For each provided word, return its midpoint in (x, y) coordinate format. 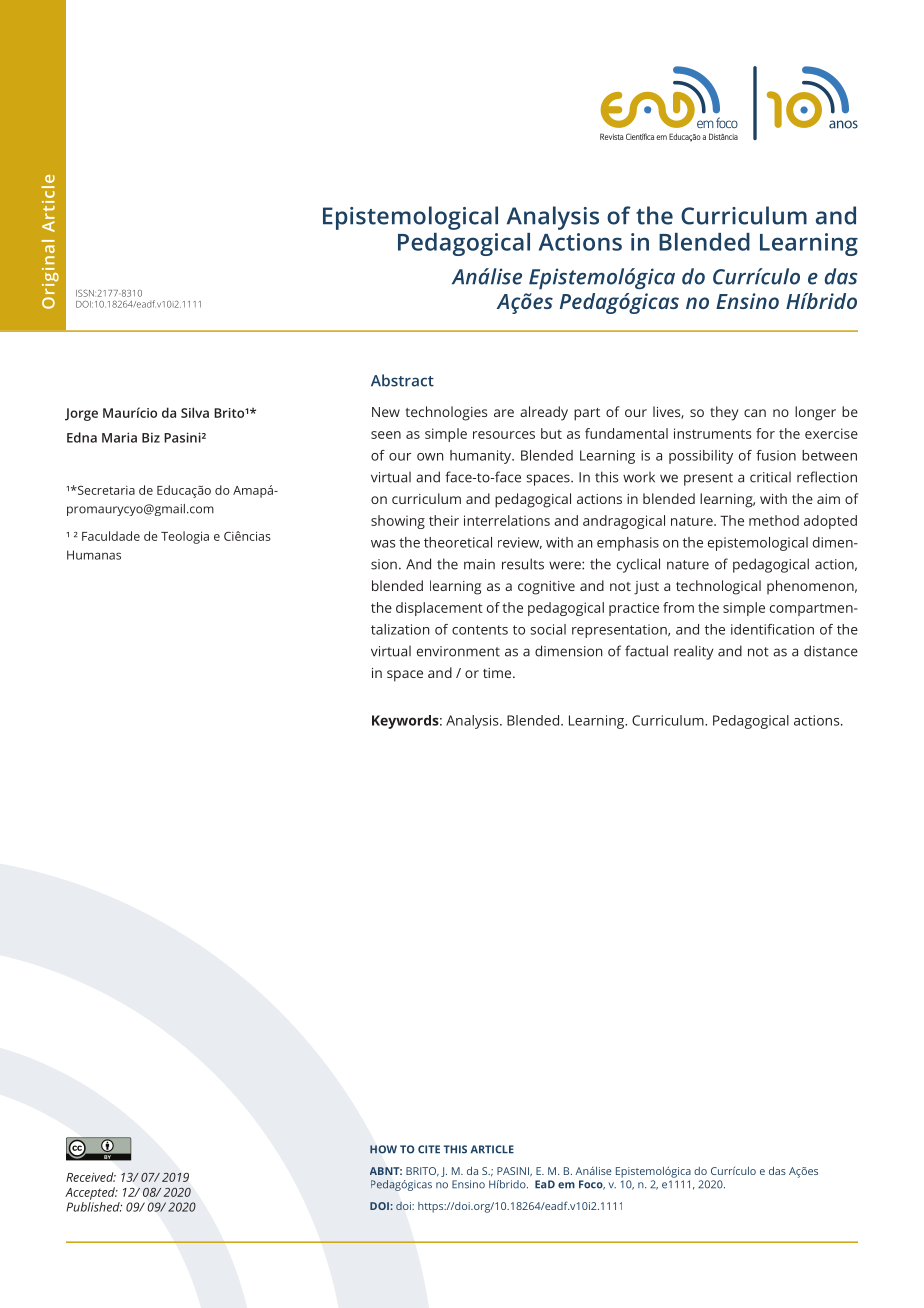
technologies (446, 413)
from (678, 607)
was (383, 544)
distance (831, 651)
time (498, 673)
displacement (439, 609)
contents (480, 630)
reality (694, 652)
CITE (429, 1149)
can (755, 413)
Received (91, 1177)
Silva (195, 412)
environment (458, 651)
